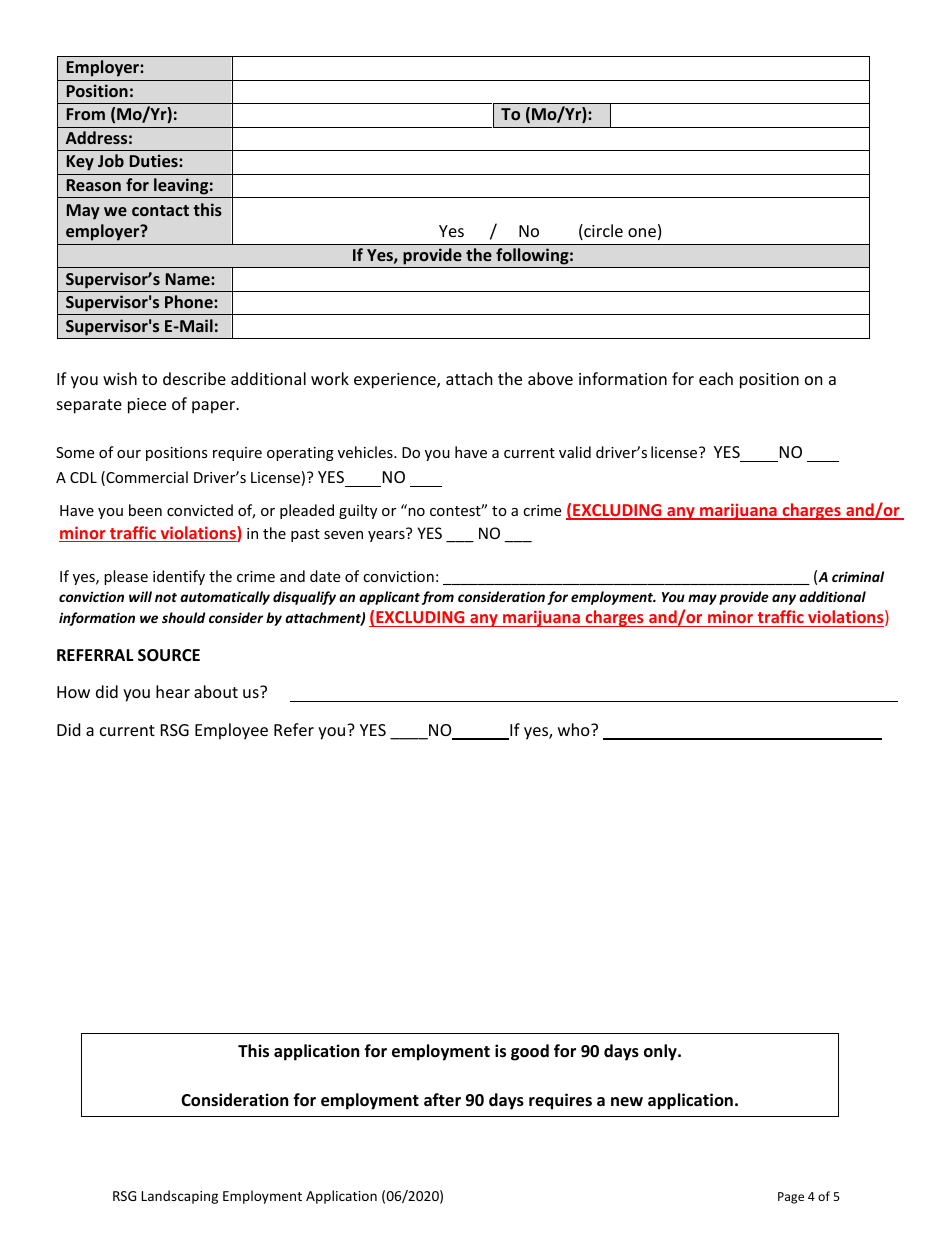 This screenshot has width=952, height=1233. I want to click on circle, so click(602, 232).
